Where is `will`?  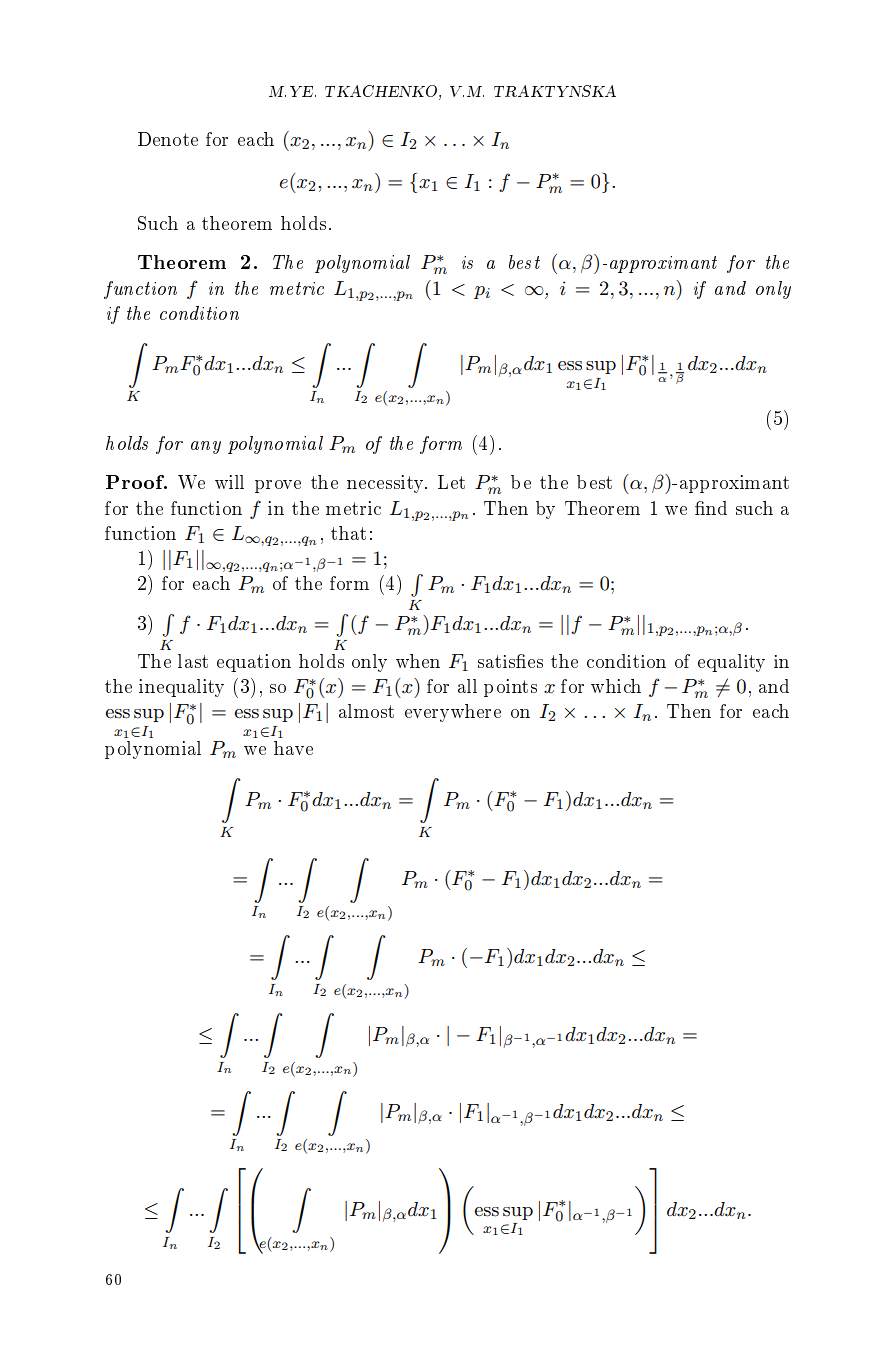 will is located at coordinates (229, 482).
